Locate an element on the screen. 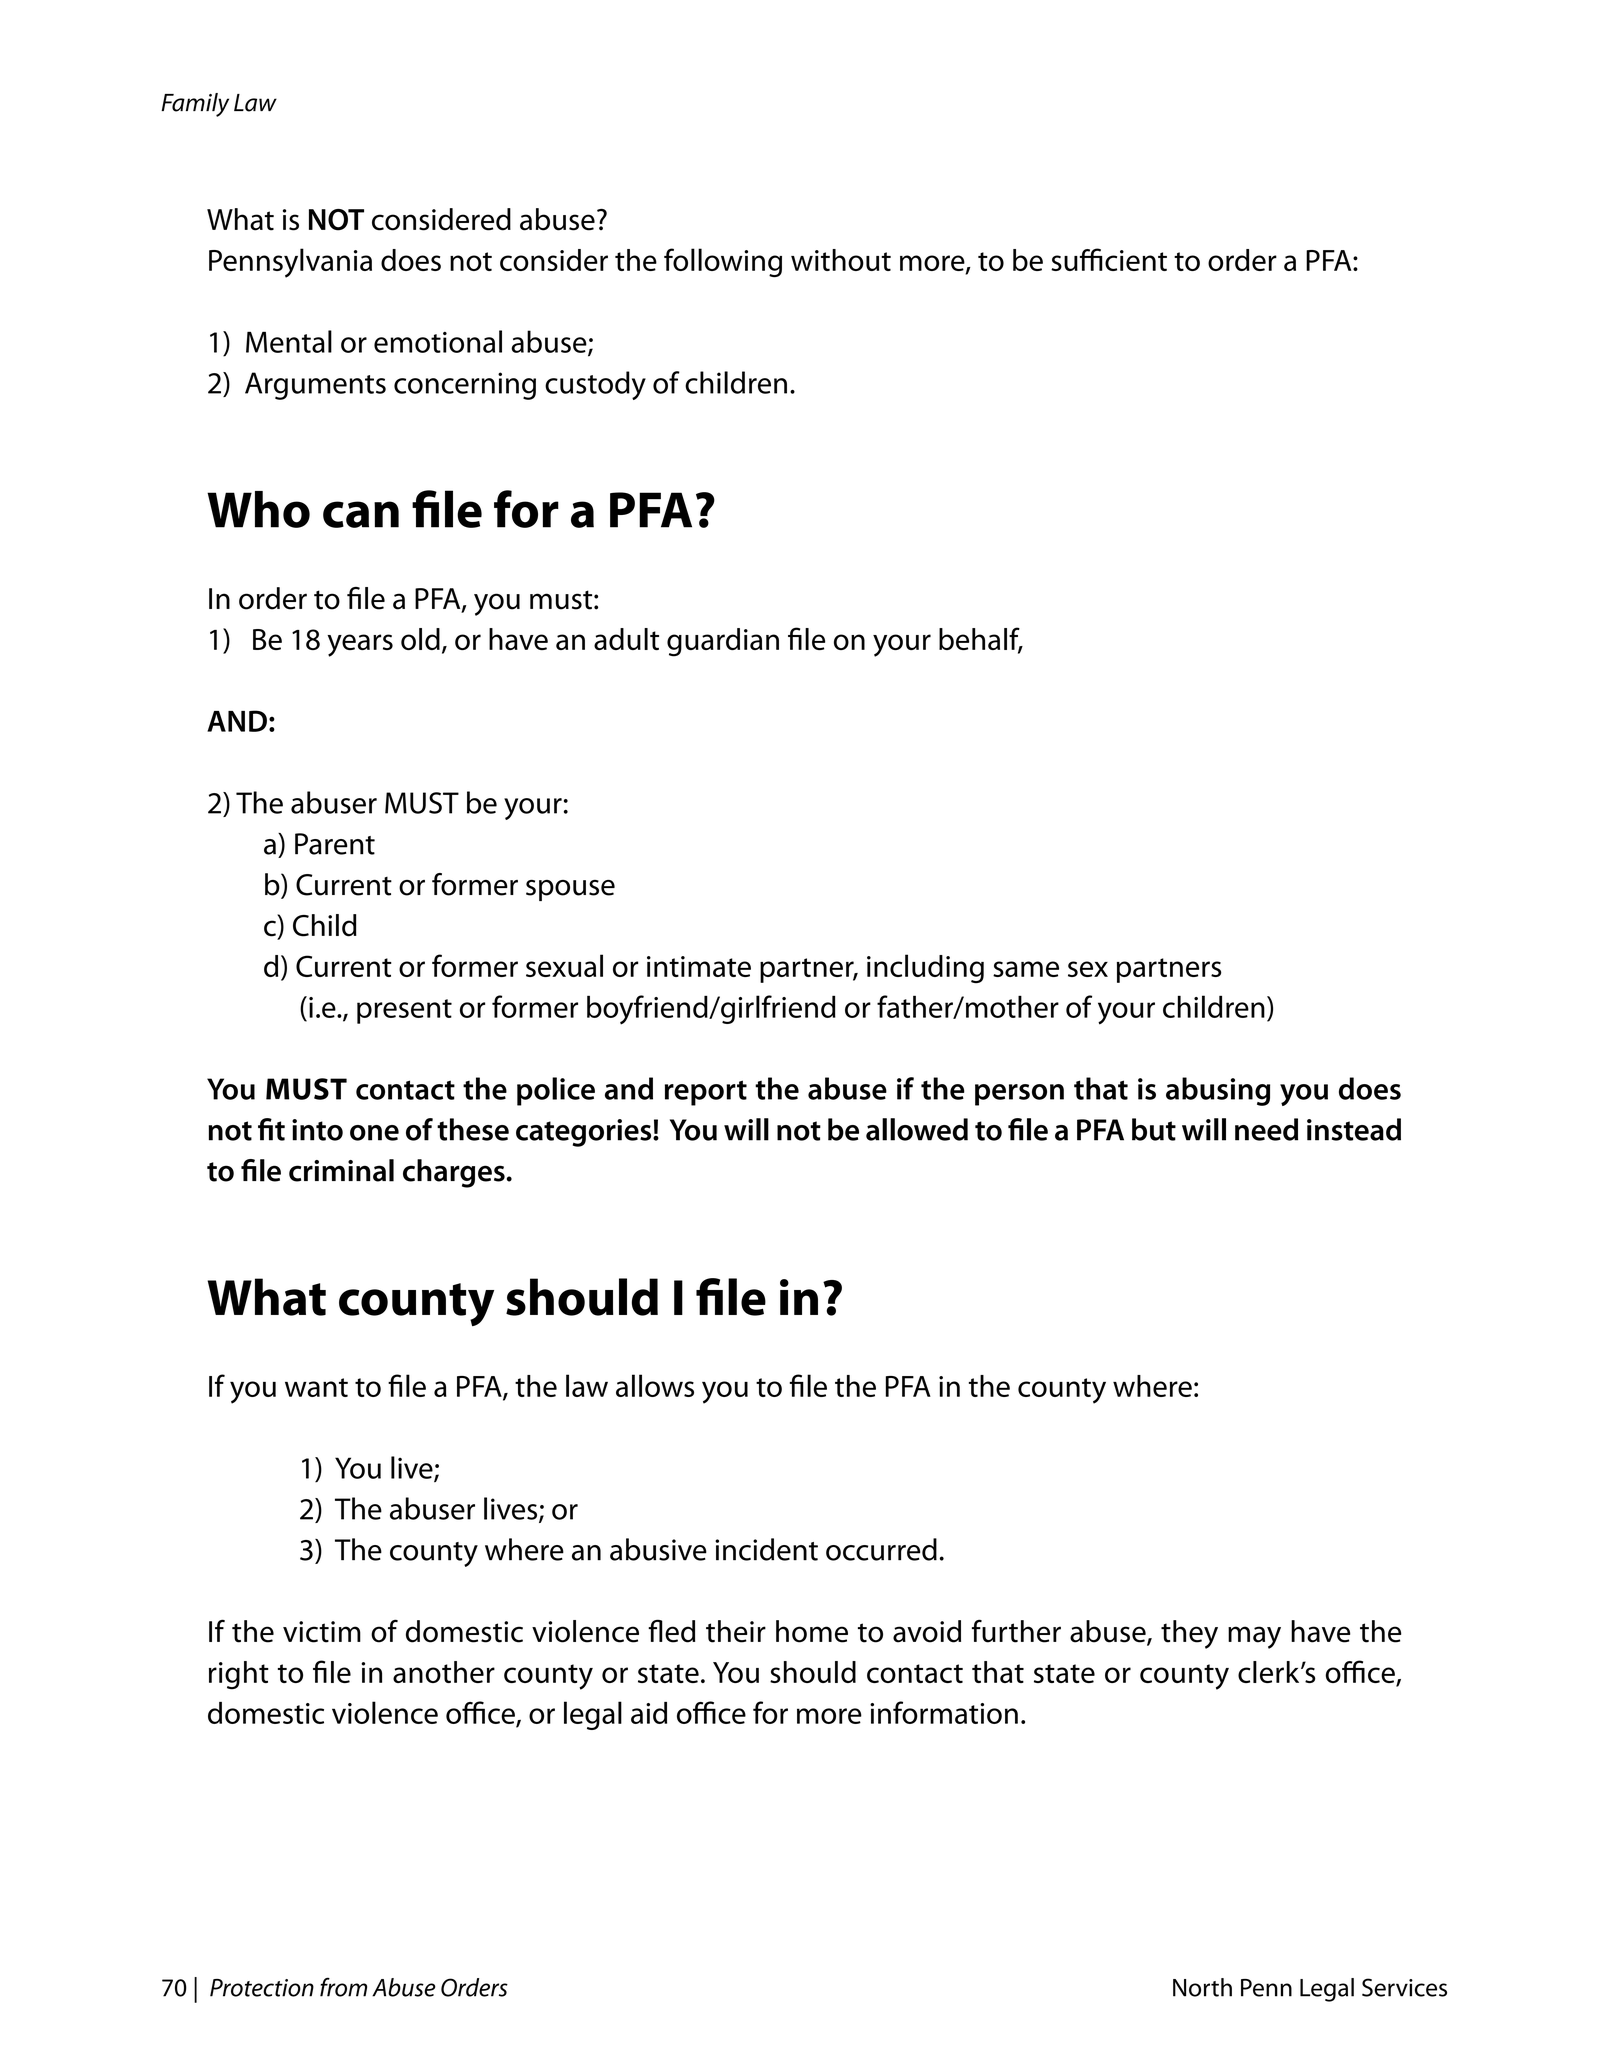 This screenshot has height=2069, width=1609. without is located at coordinates (841, 260).
